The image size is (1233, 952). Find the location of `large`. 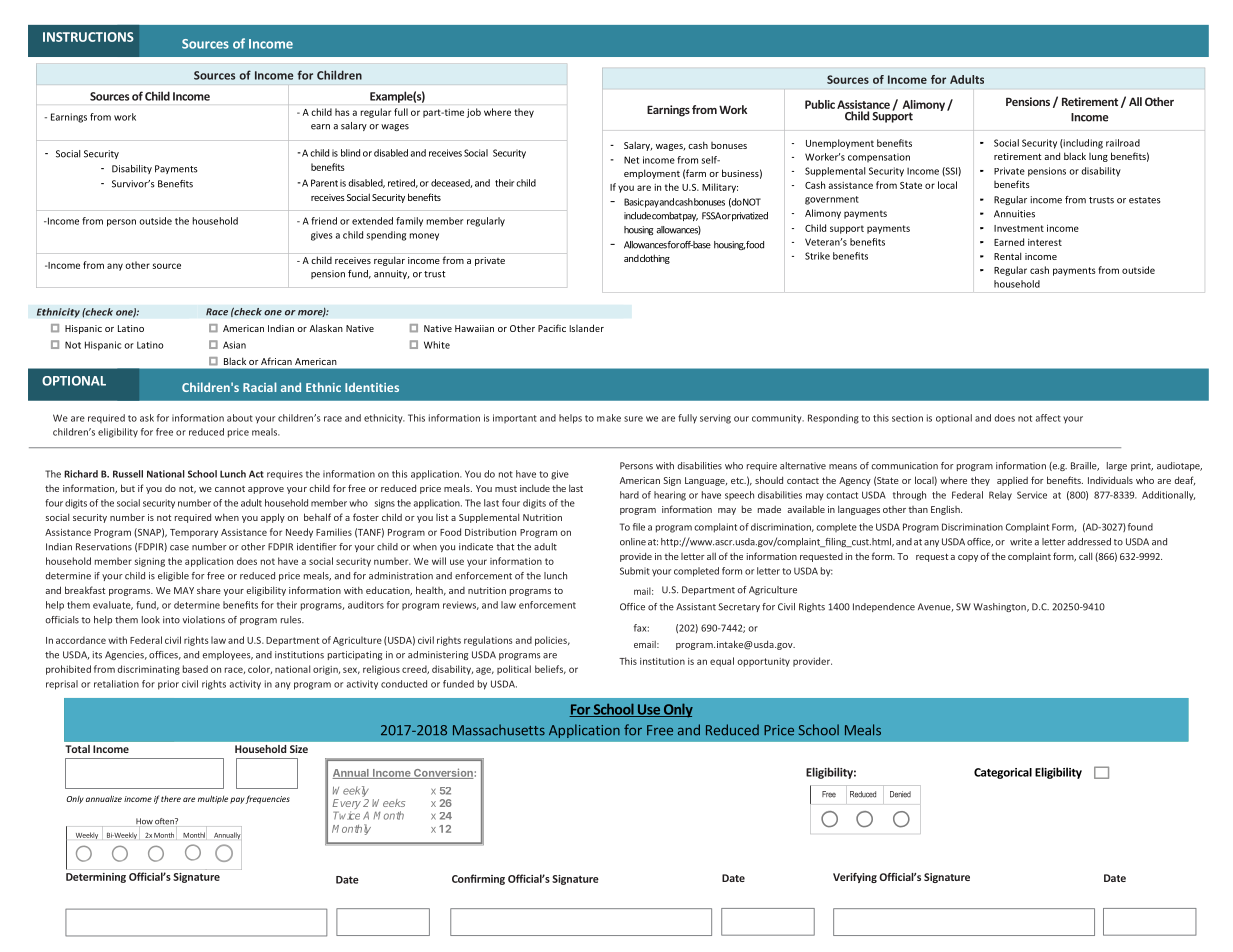

large is located at coordinates (1117, 466).
